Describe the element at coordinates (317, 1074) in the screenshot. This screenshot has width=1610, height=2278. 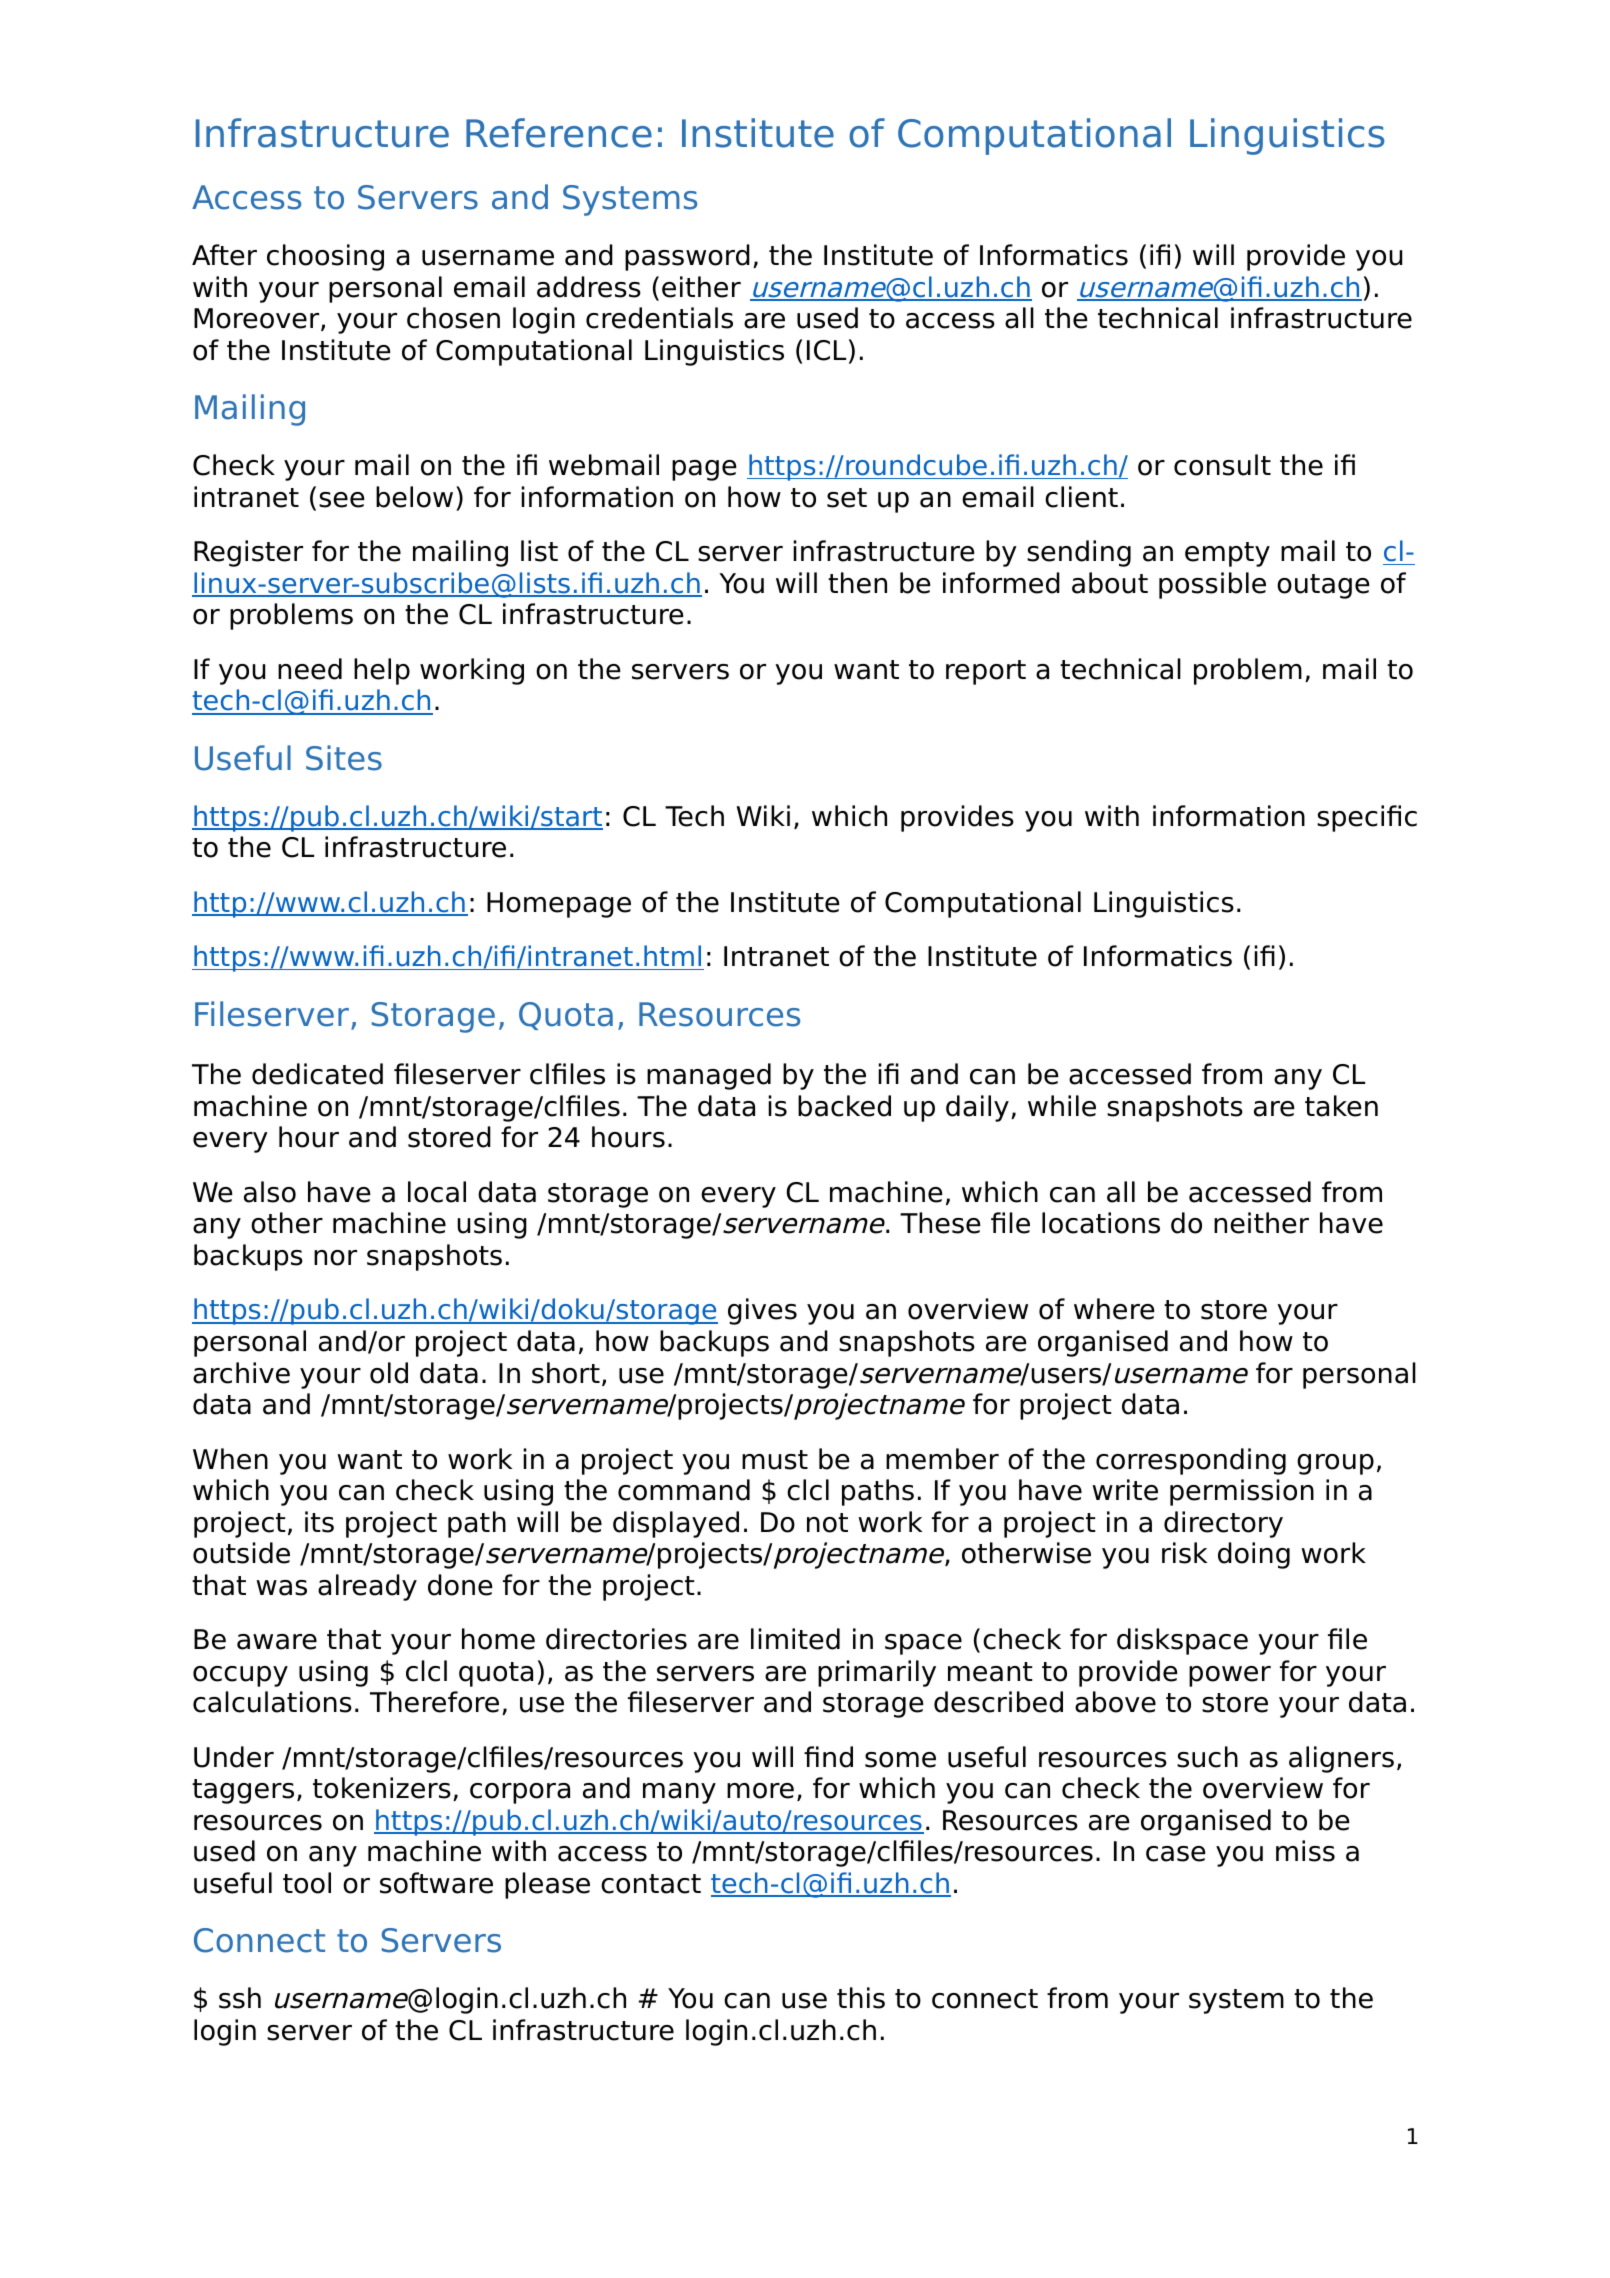
I see `dedicated` at that location.
